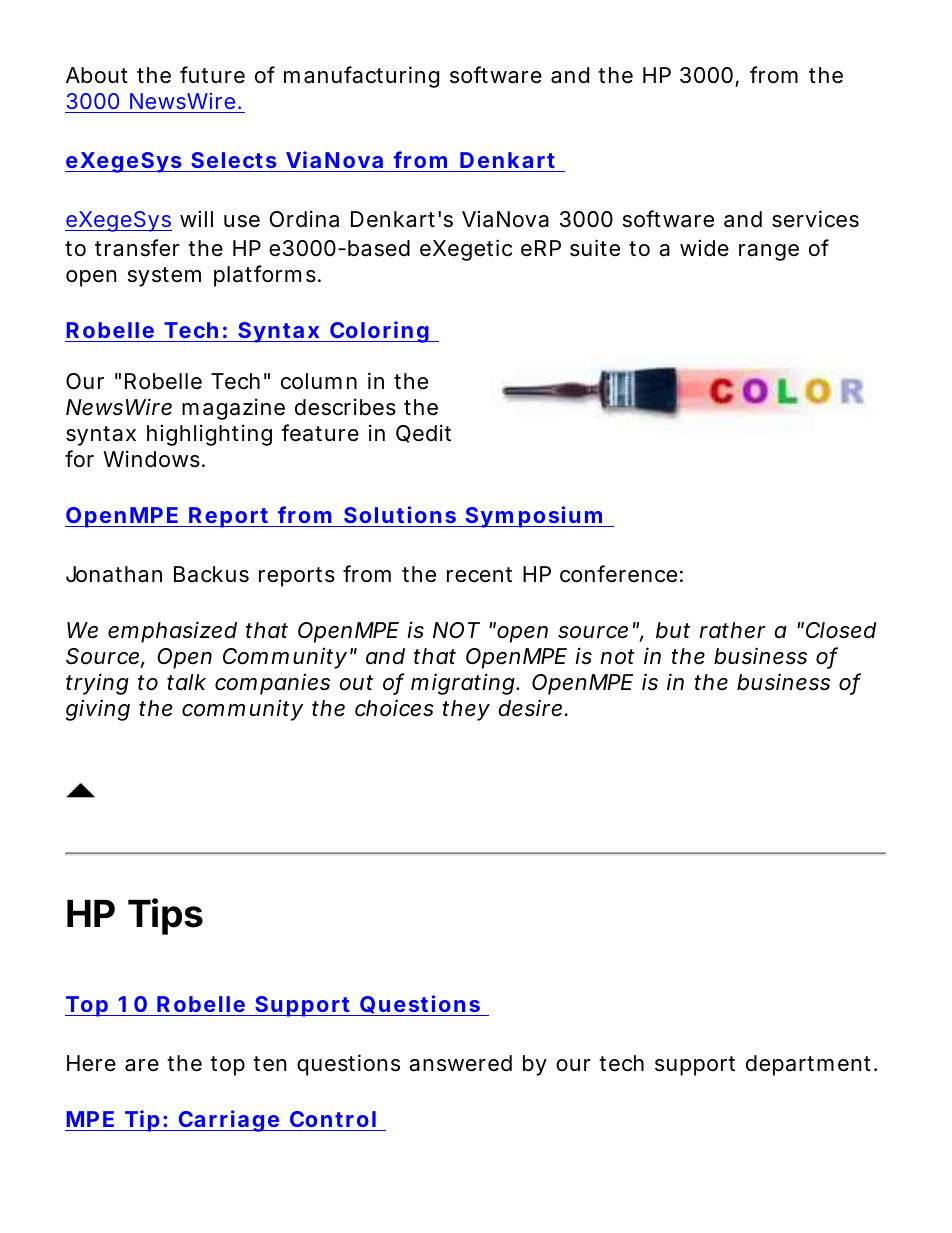  I want to click on manufacturing, so click(361, 77).
